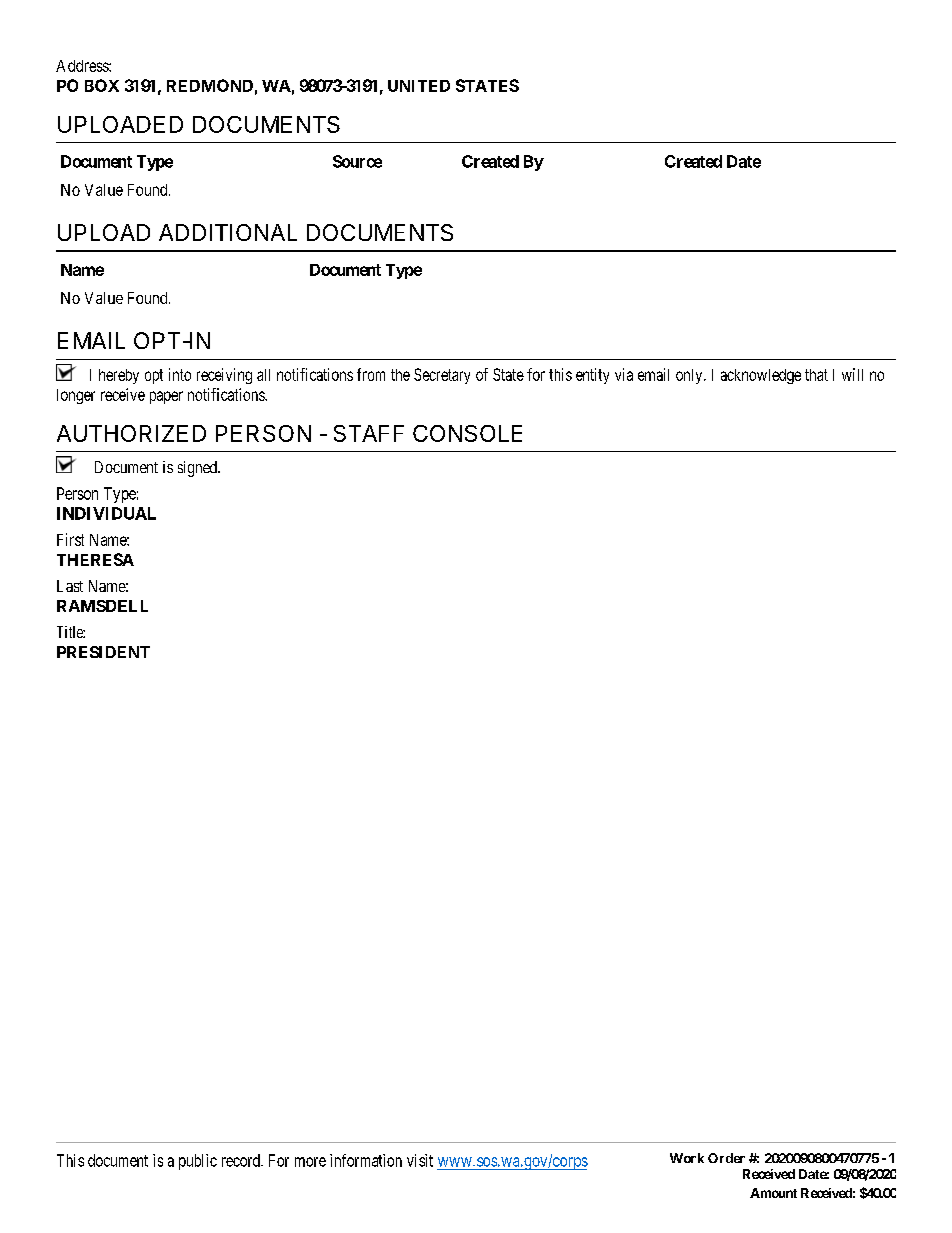  I want to click on public, so click(198, 1162).
